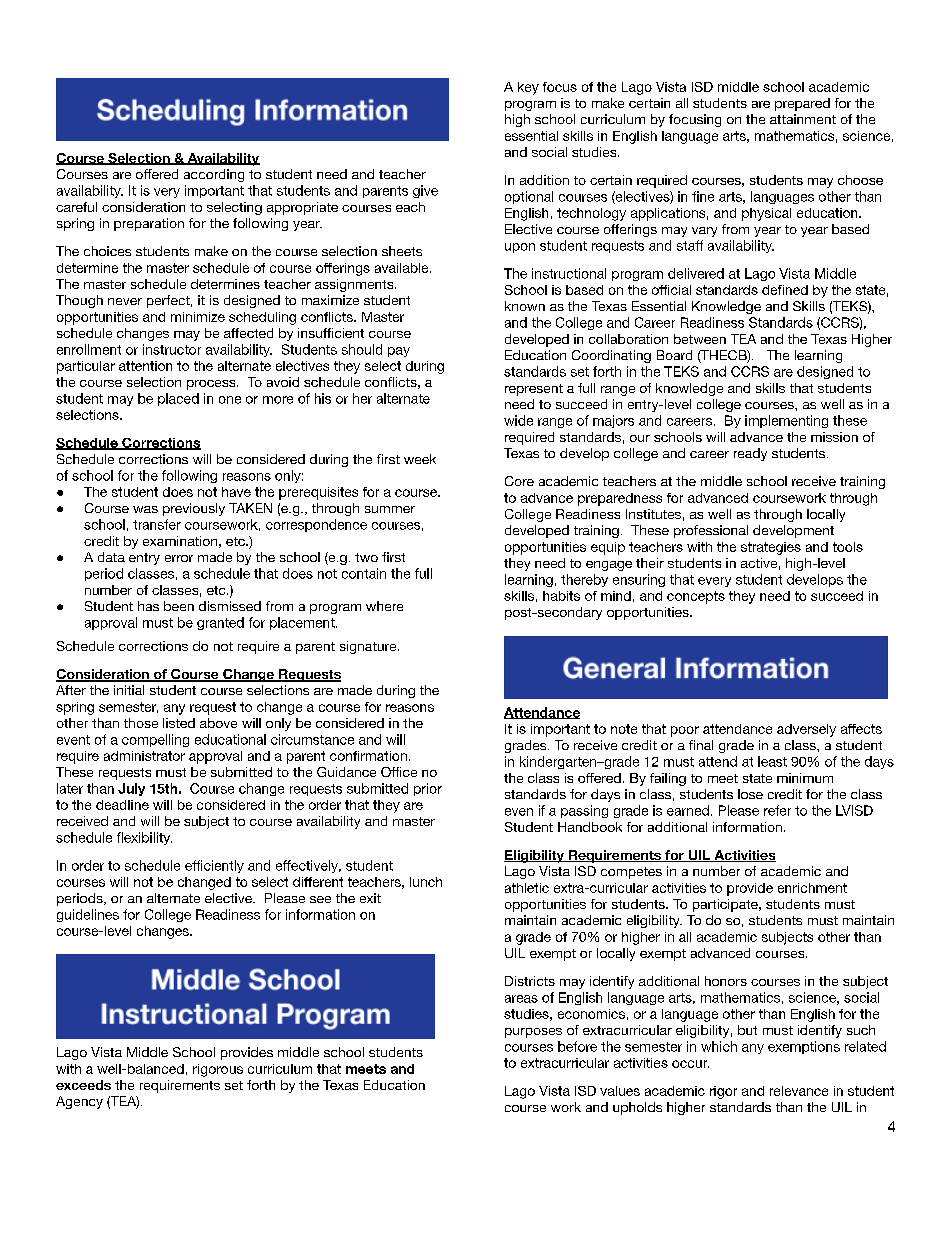 The image size is (952, 1233). What do you see at coordinates (528, 88) in the image?
I see `key` at bounding box center [528, 88].
